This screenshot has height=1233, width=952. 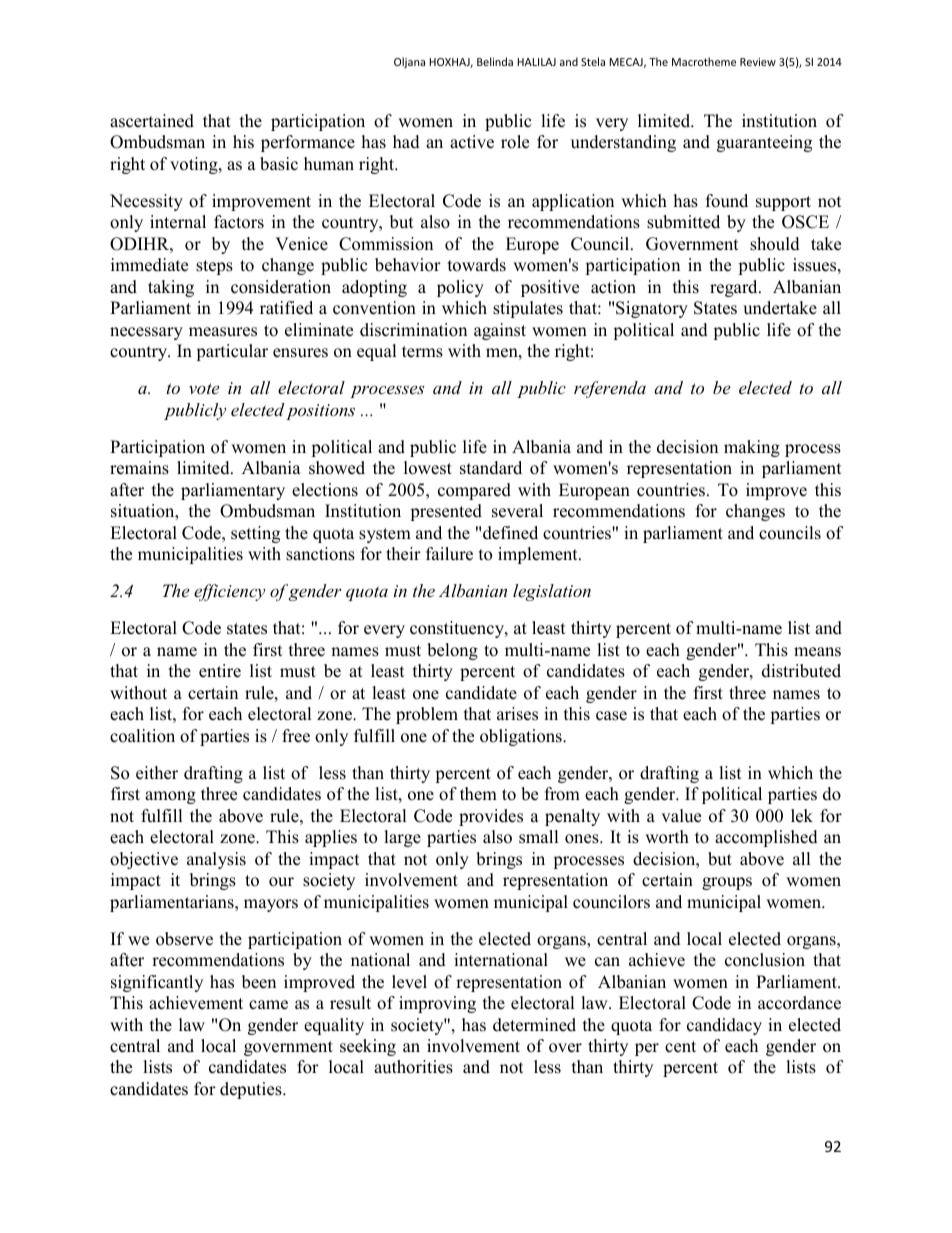 What do you see at coordinates (766, 838) in the screenshot?
I see `accomplished` at bounding box center [766, 838].
